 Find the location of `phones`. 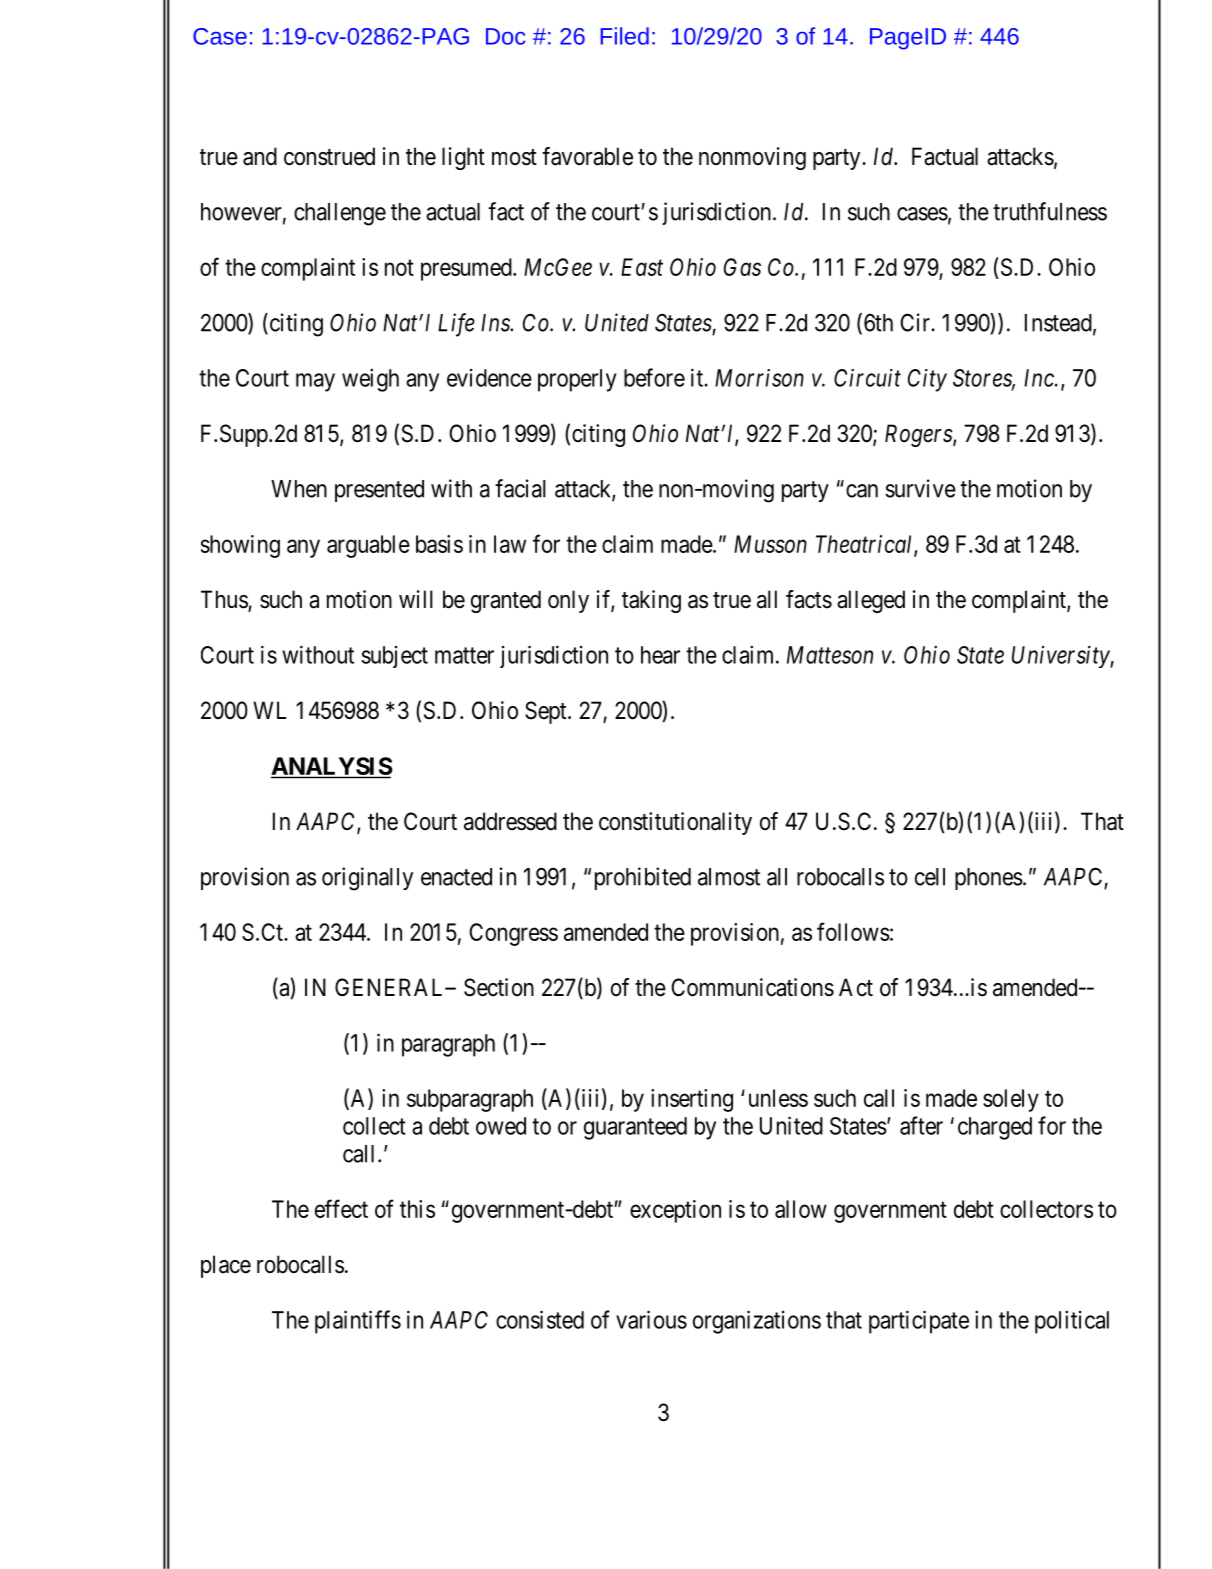

phones is located at coordinates (989, 879).
